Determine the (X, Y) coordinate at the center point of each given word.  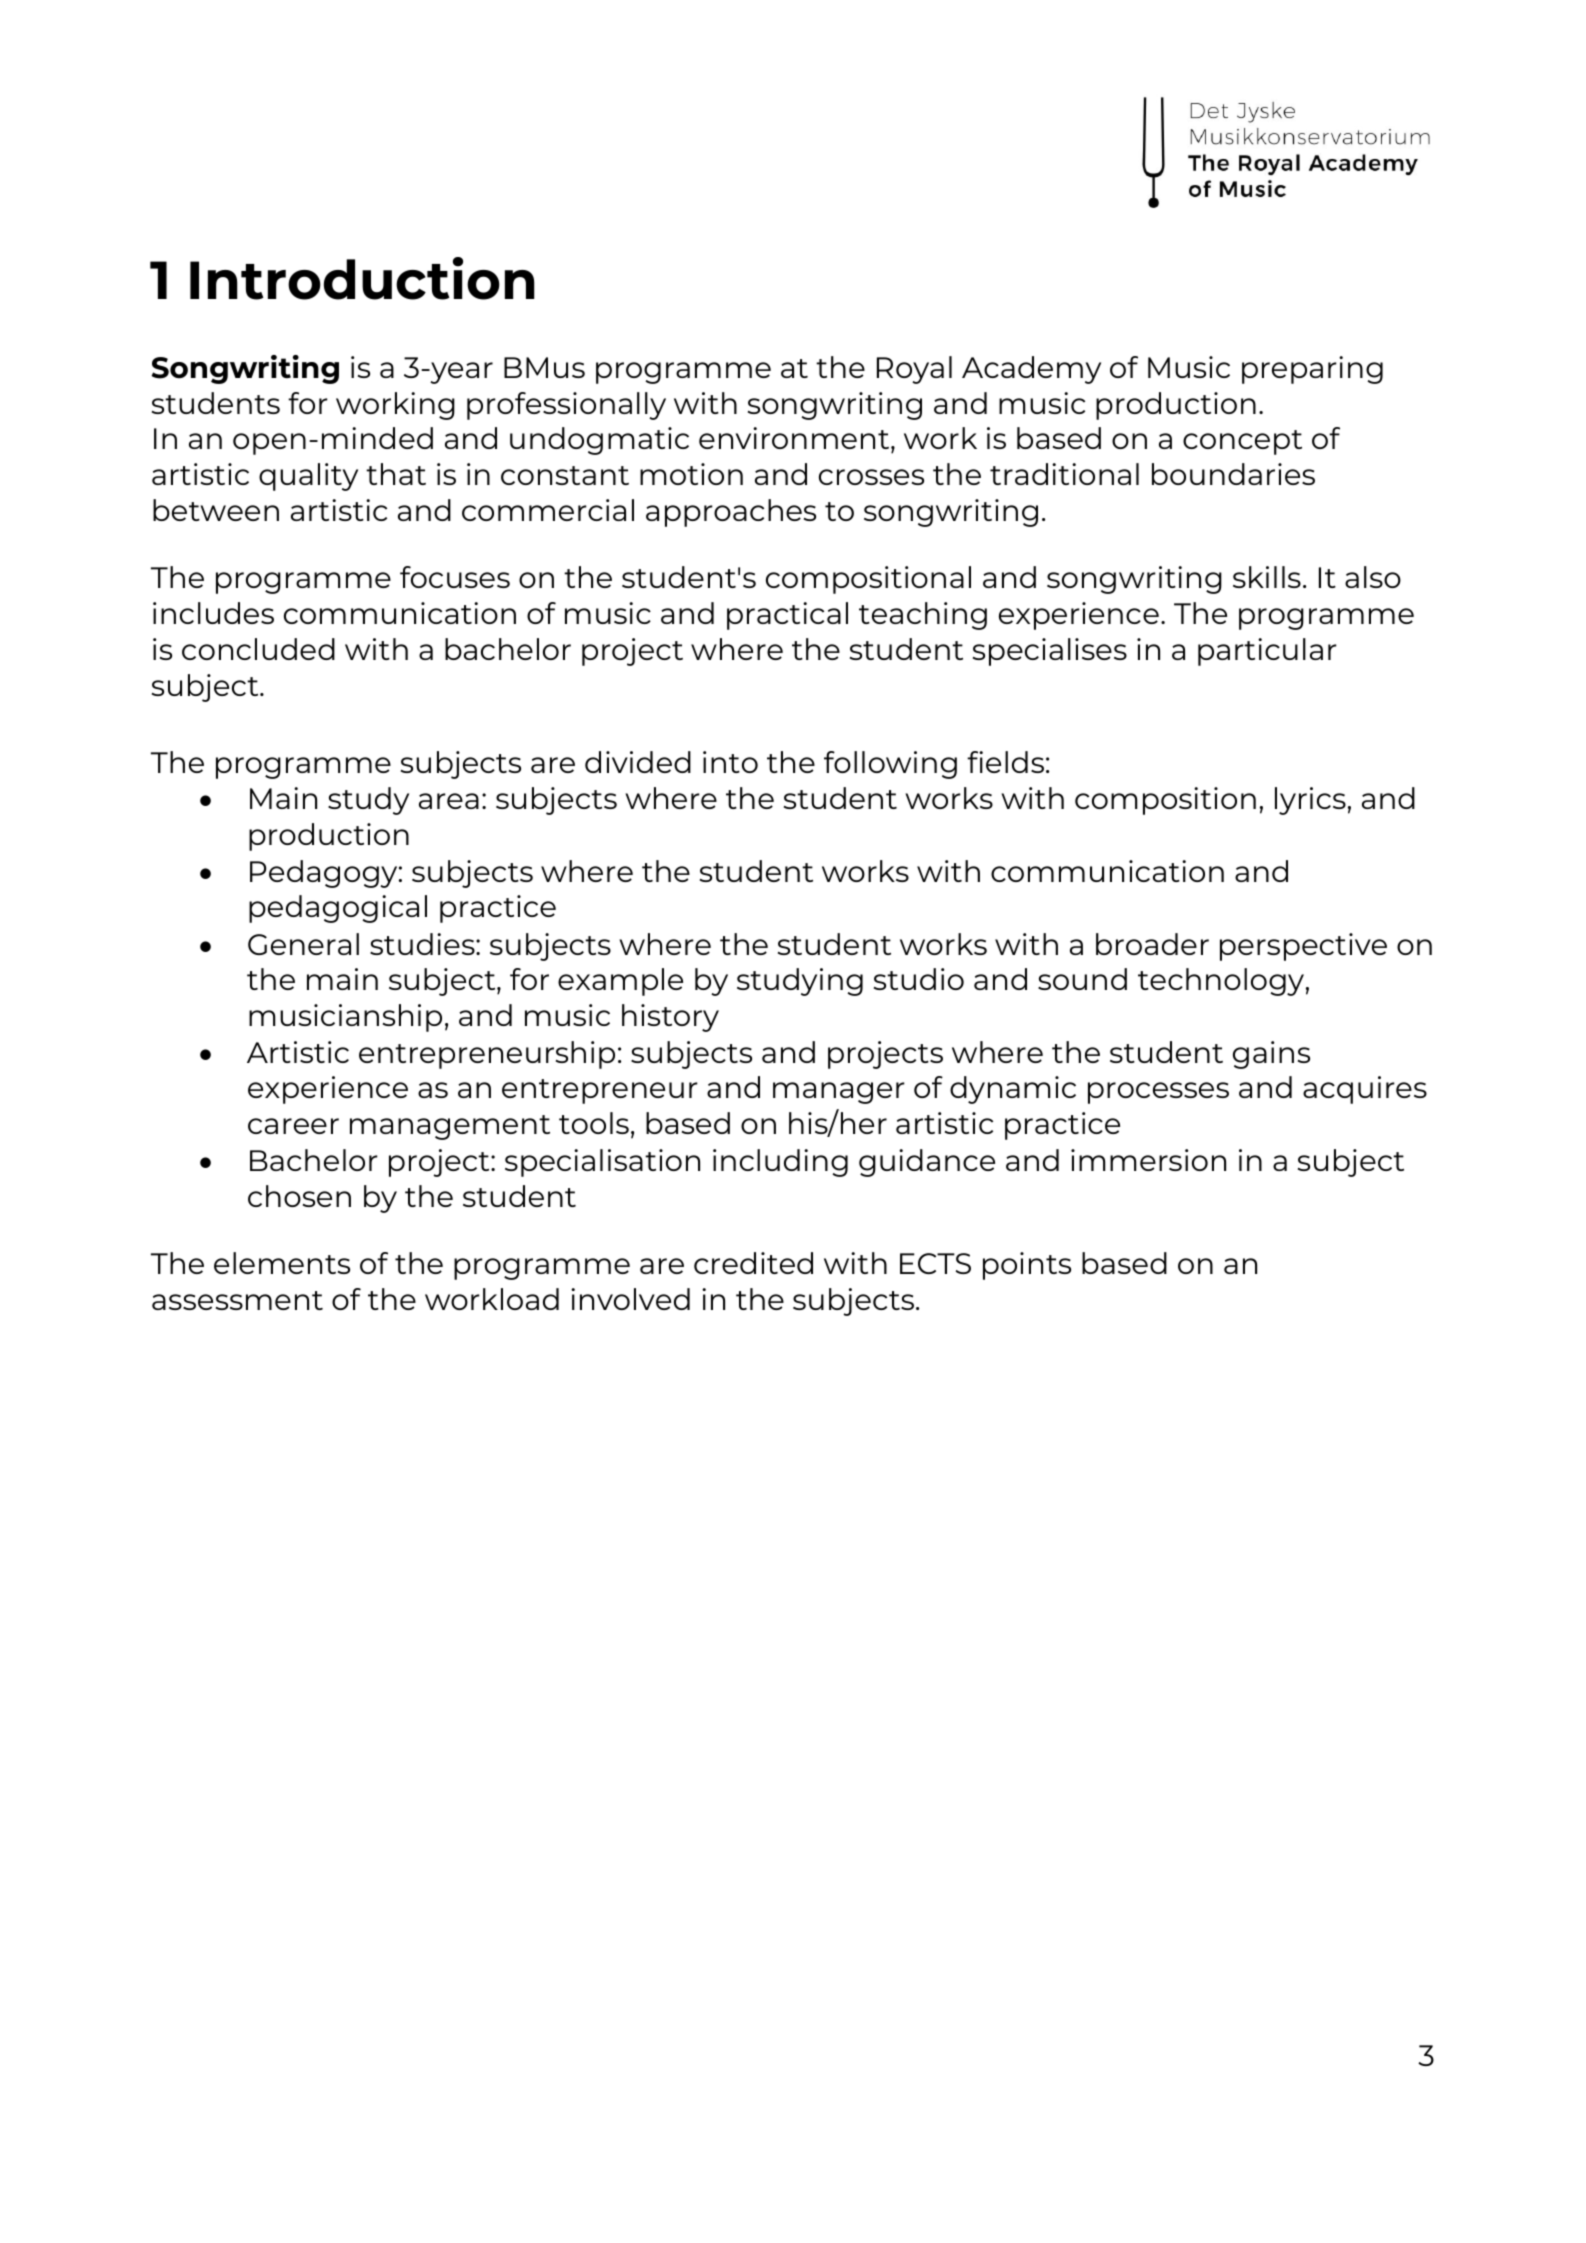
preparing (1312, 370)
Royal (914, 370)
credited (753, 1263)
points (1027, 1266)
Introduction (362, 278)
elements (282, 1263)
